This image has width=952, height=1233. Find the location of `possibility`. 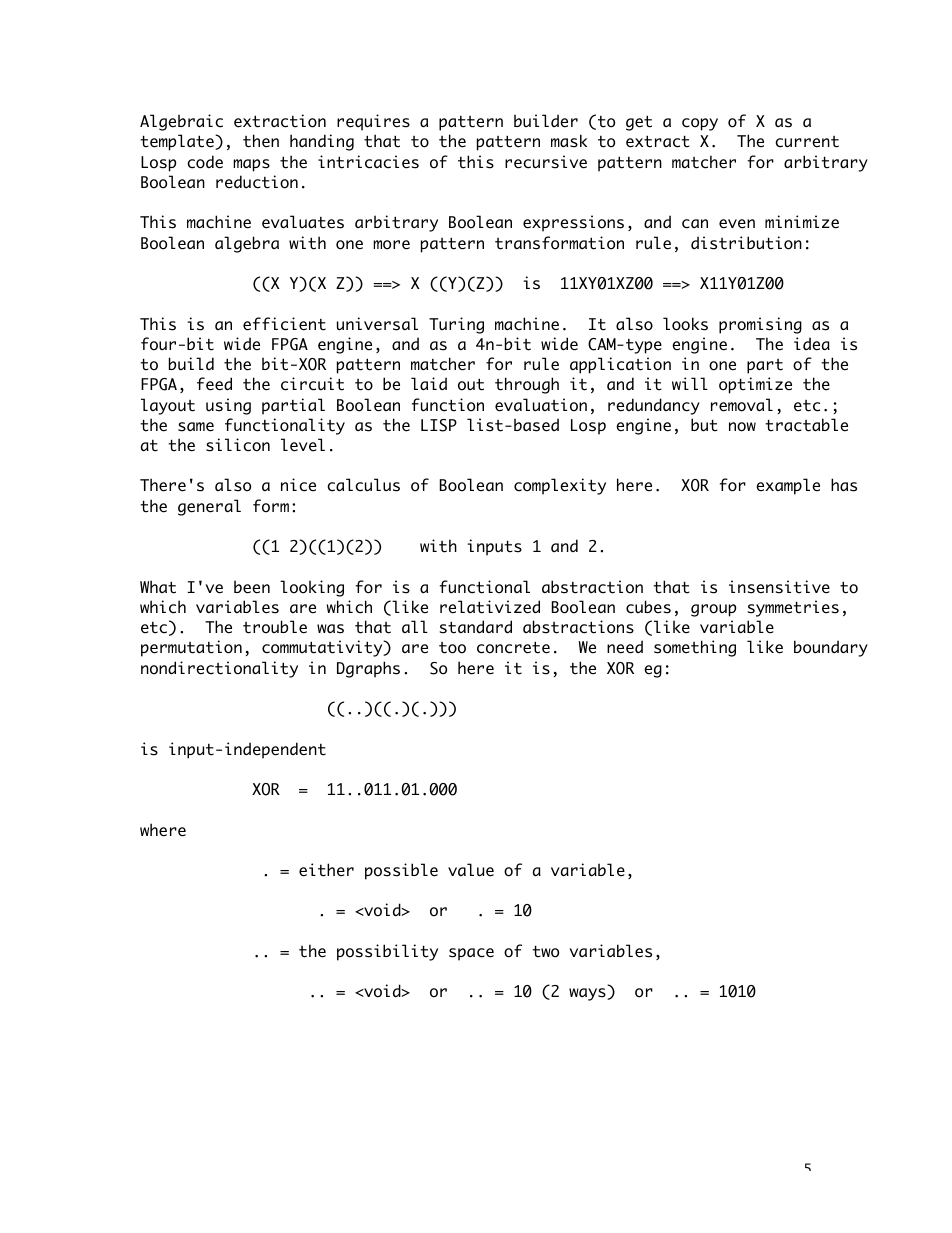

possibility is located at coordinates (387, 952).
